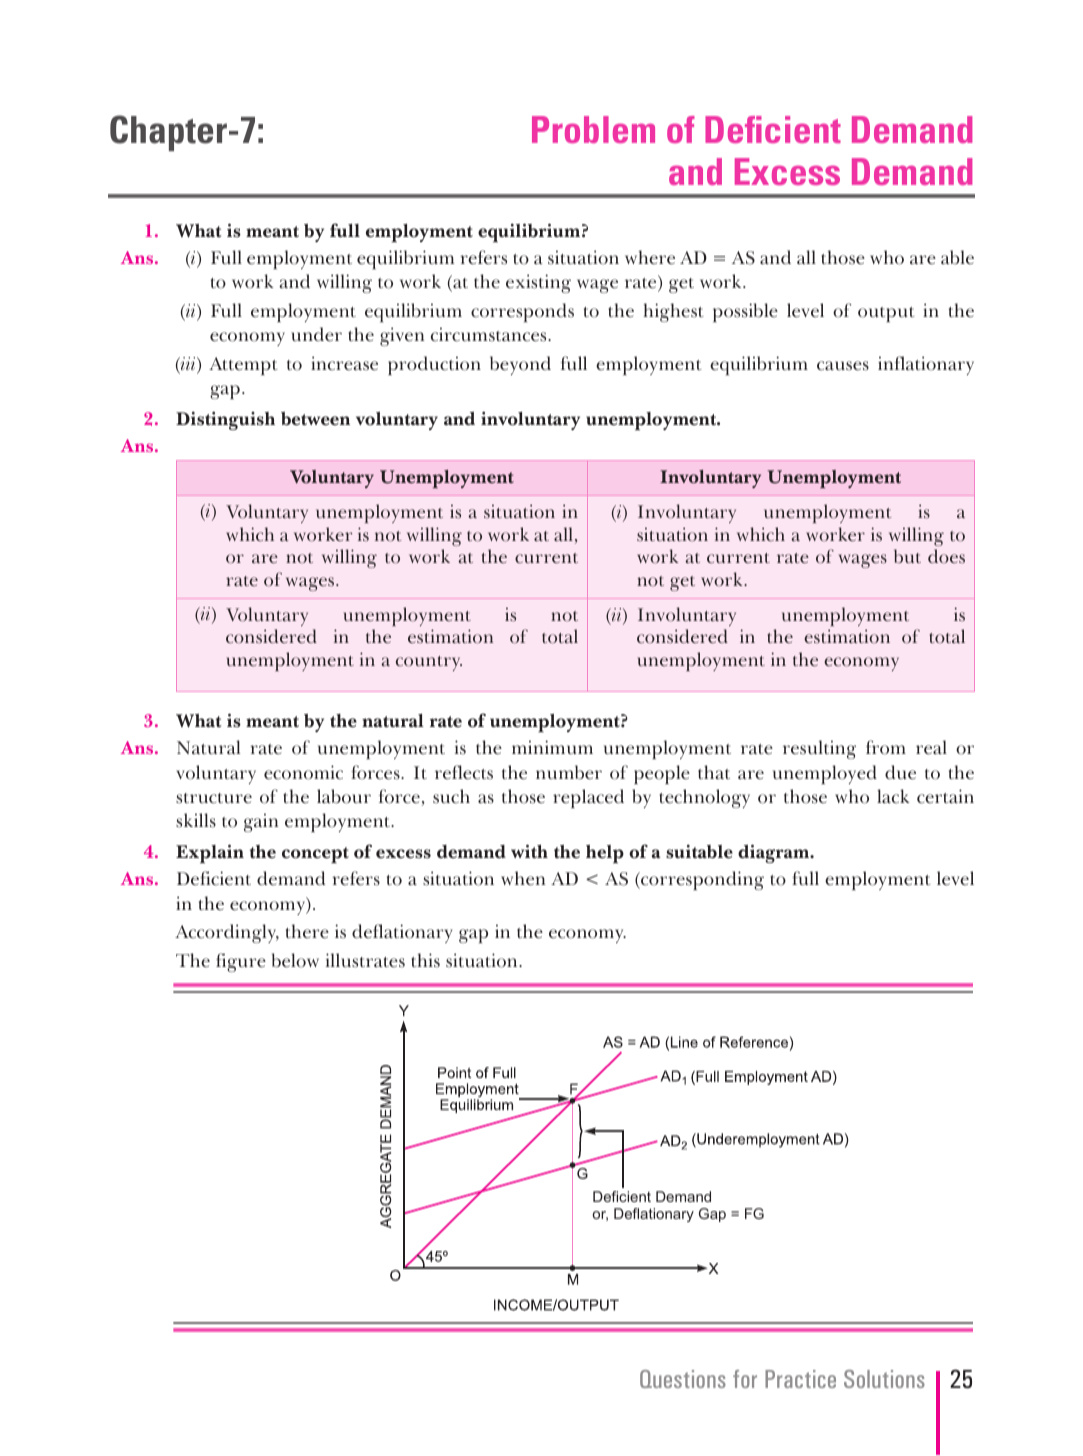 The image size is (1083, 1456). I want to click on Questions, so click(683, 1379).
